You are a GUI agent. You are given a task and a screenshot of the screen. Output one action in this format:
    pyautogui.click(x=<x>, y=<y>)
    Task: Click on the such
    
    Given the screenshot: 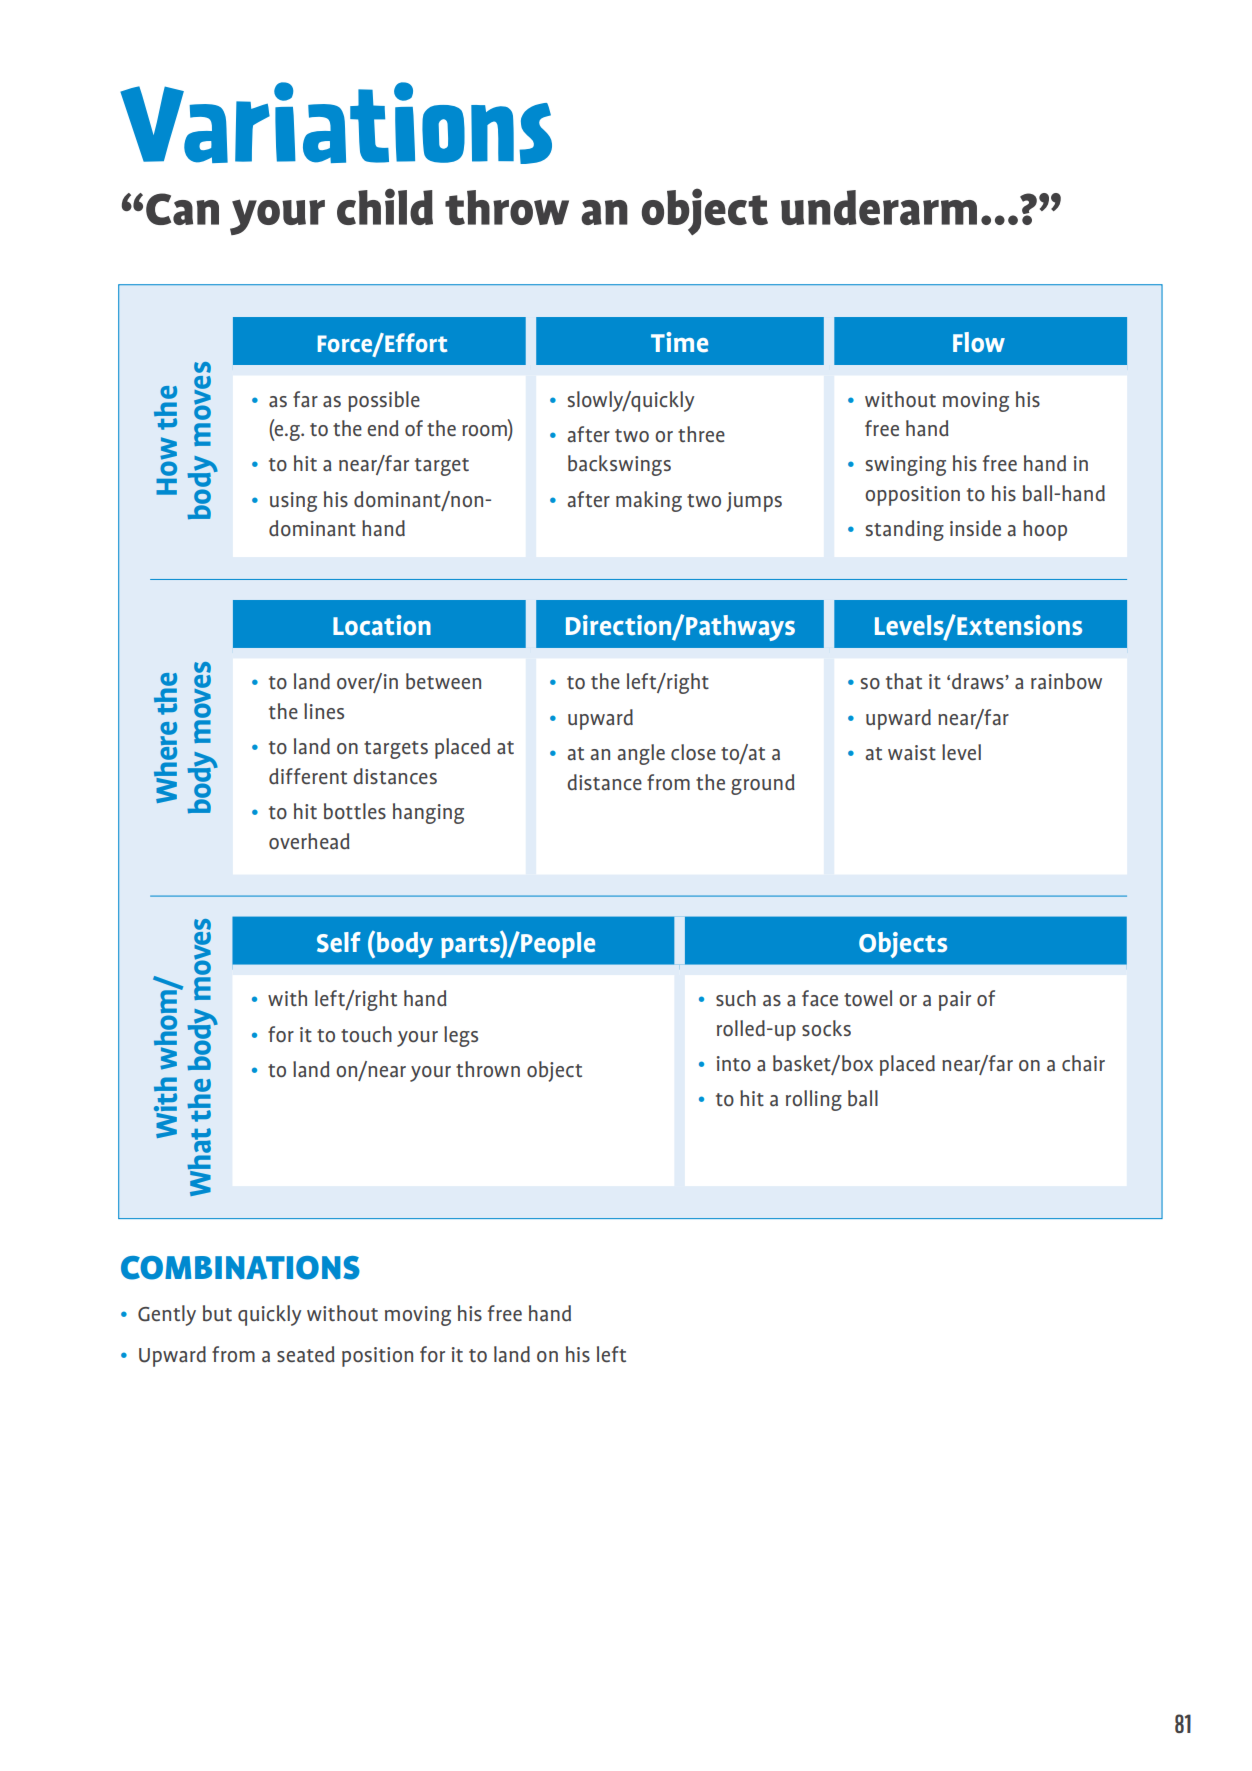 What is the action you would take?
    pyautogui.click(x=736, y=998)
